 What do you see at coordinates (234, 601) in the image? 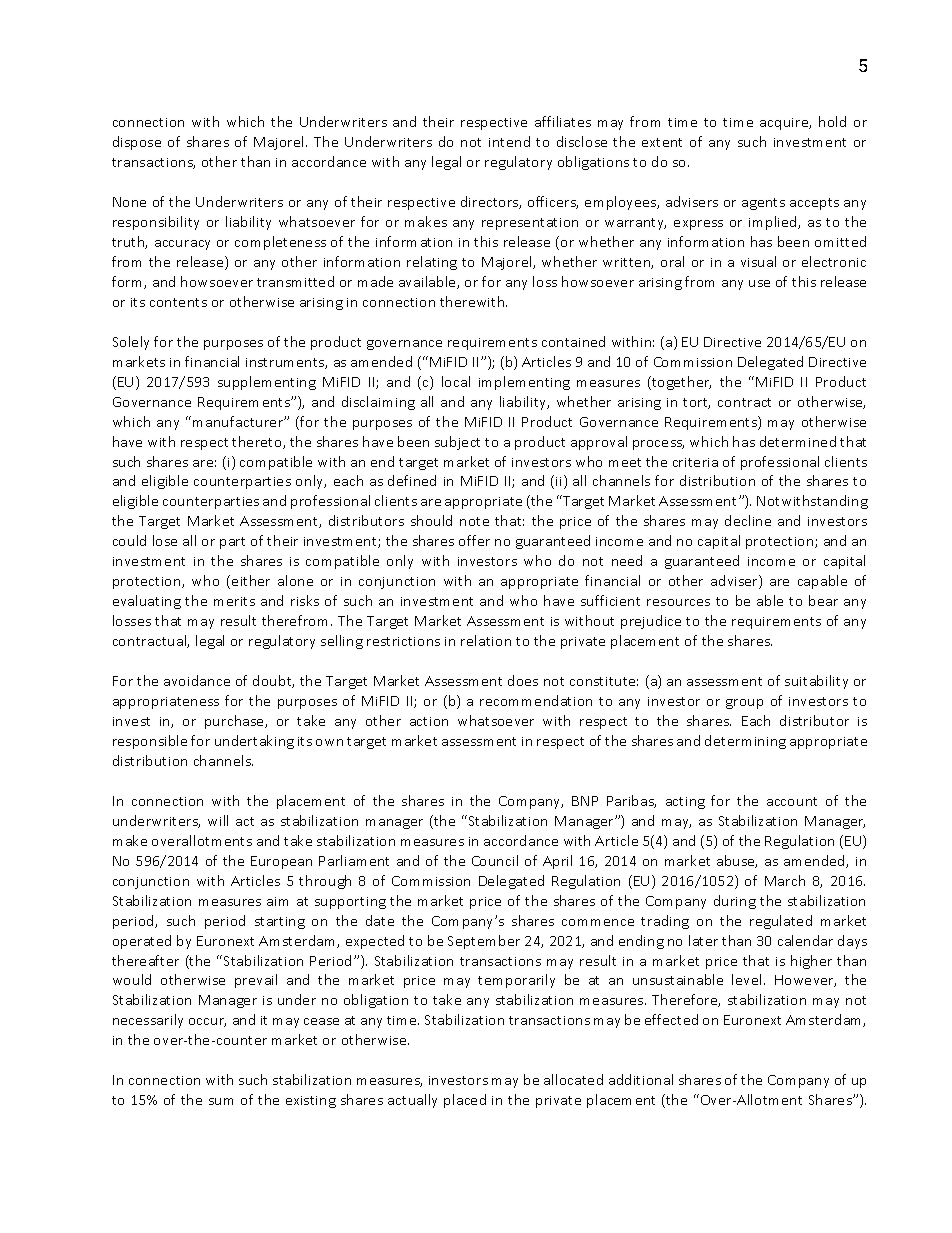
I see `merits` at bounding box center [234, 601].
